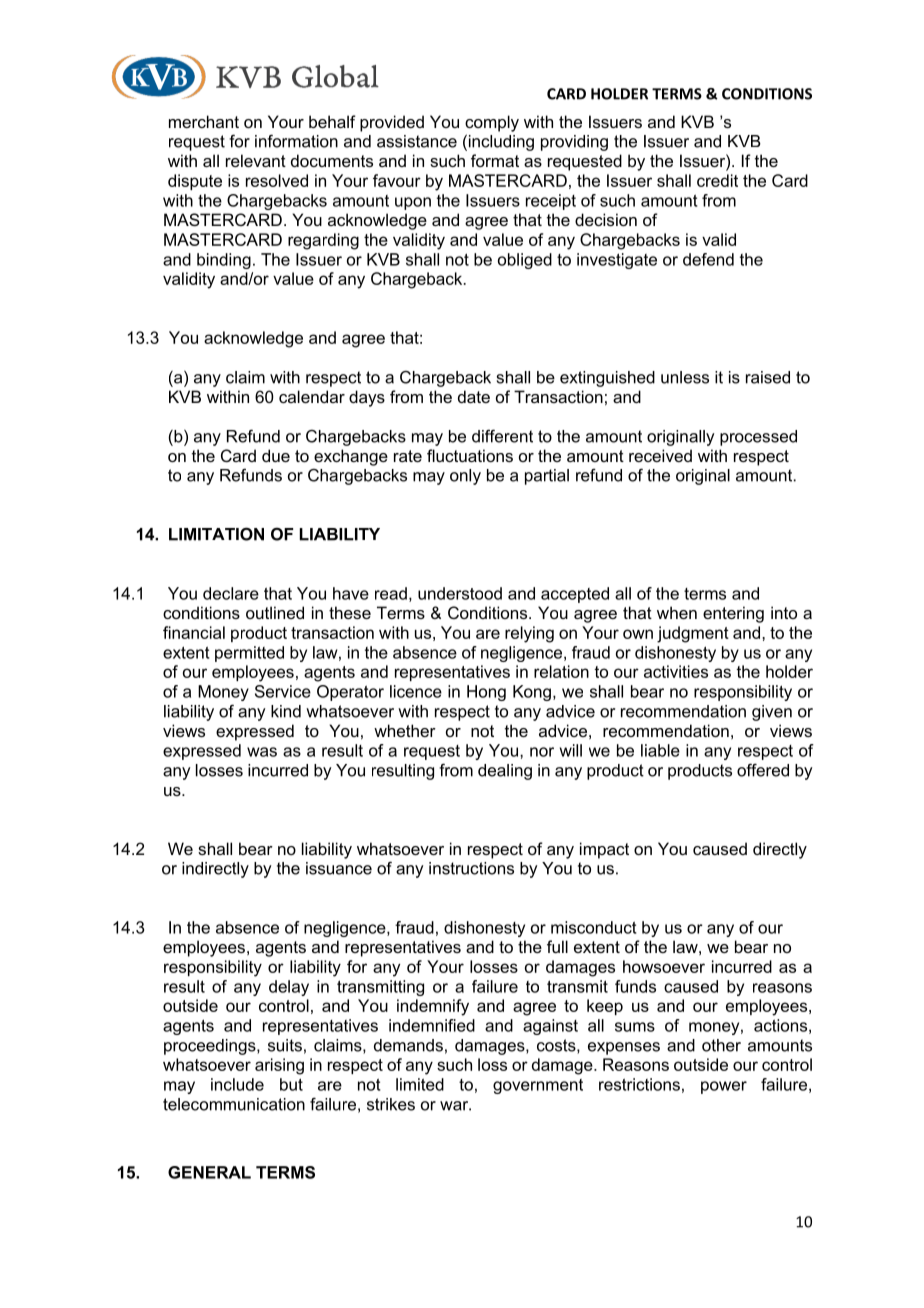  I want to click on howsoever, so click(664, 966).
